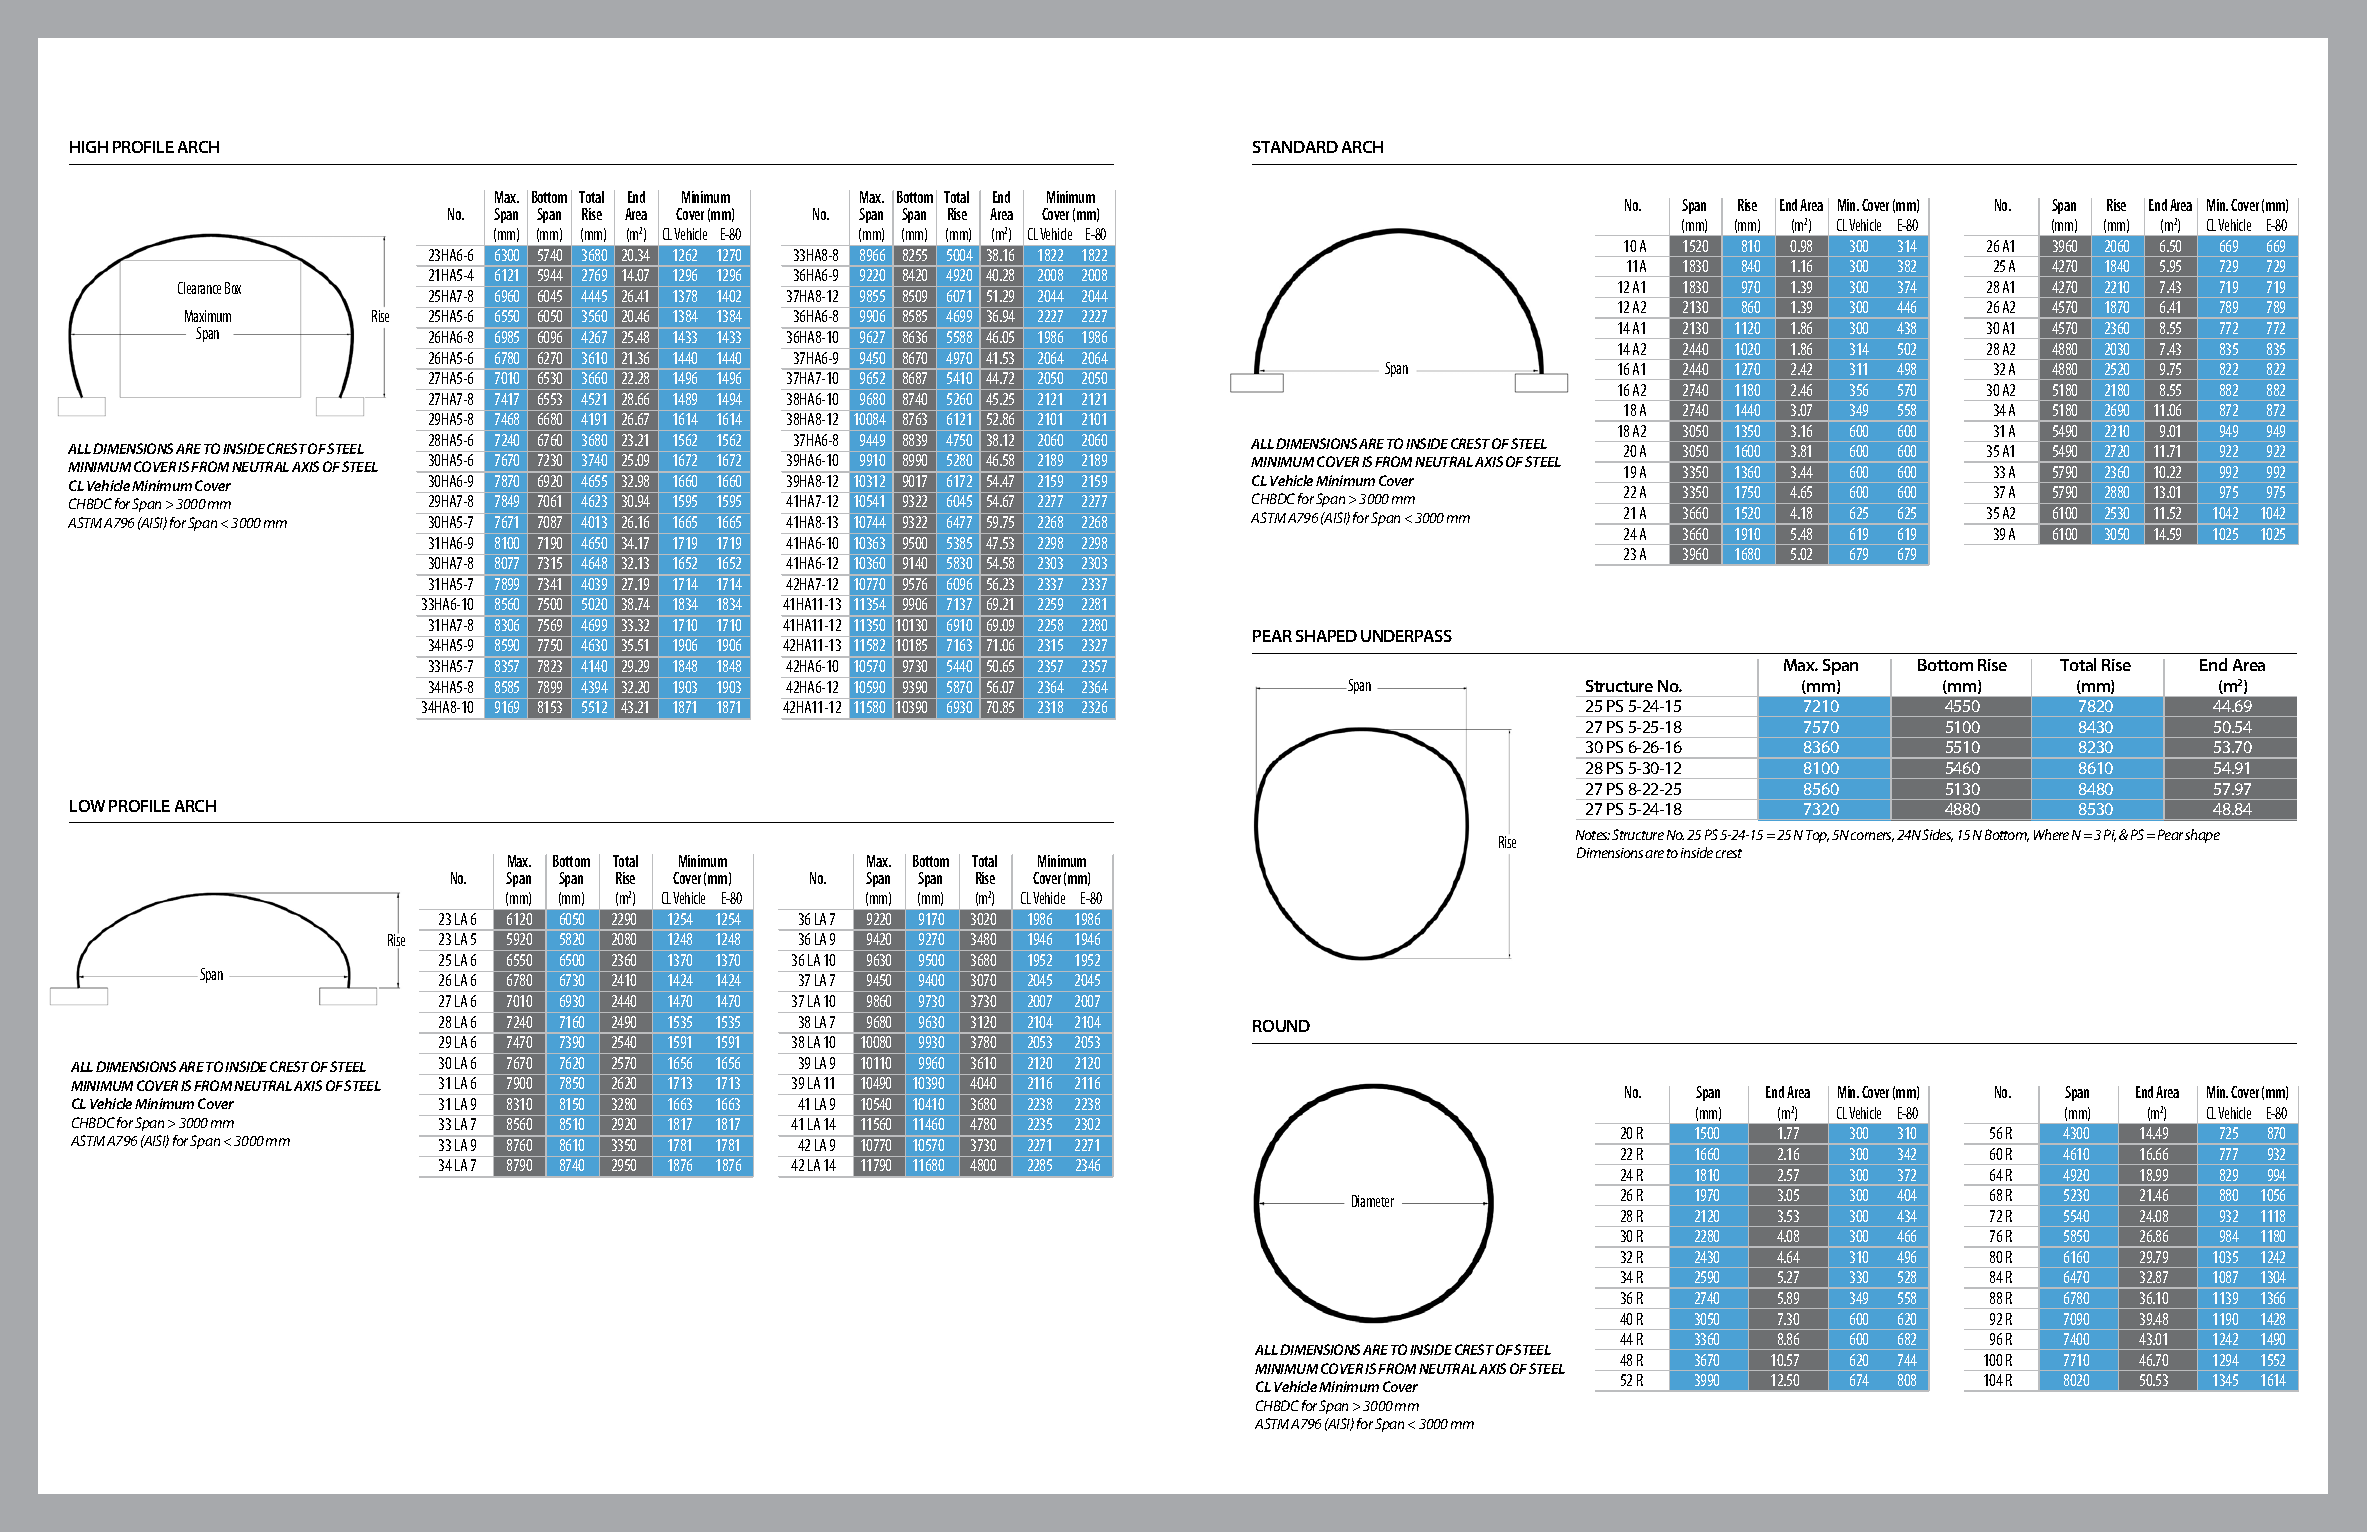  What do you see at coordinates (1373, 1201) in the screenshot?
I see `Diameter` at bounding box center [1373, 1201].
